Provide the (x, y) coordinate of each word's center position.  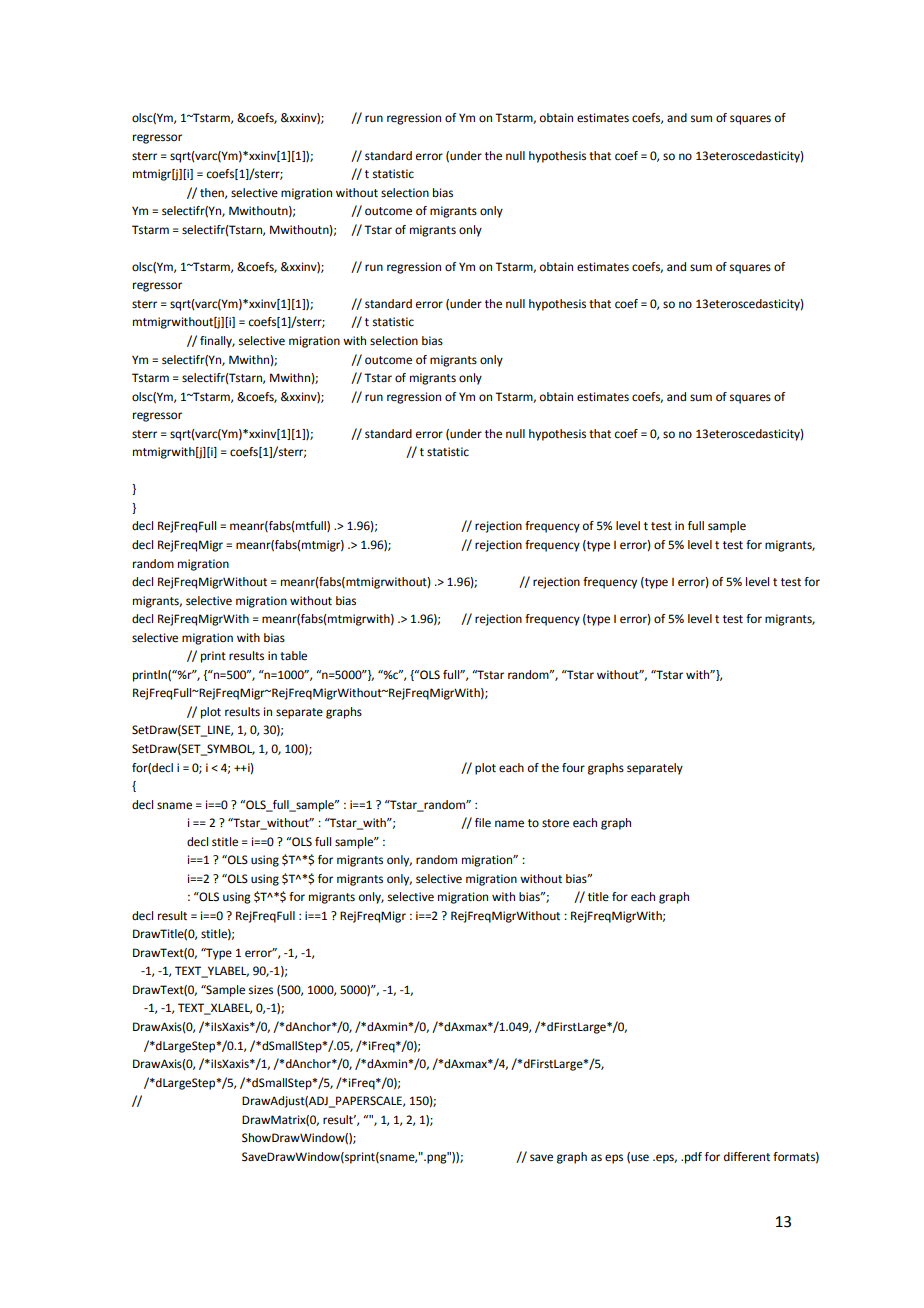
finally (217, 342)
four (573, 768)
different (747, 1157)
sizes (261, 990)
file (483, 823)
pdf (693, 1158)
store (555, 823)
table (293, 656)
